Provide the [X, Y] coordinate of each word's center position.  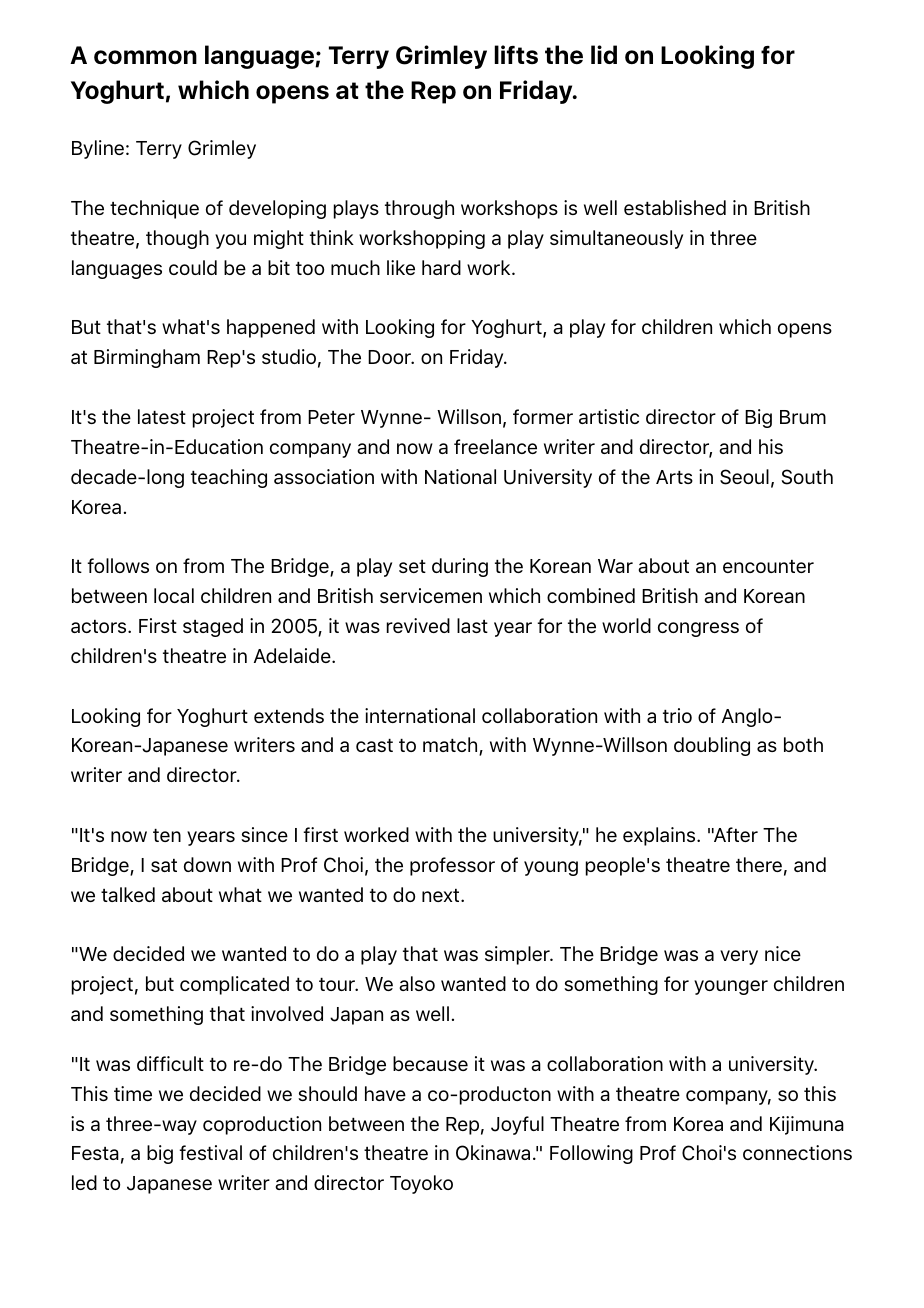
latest [162, 416]
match [451, 746]
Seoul [744, 477]
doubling [712, 746]
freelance [495, 446]
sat [164, 865]
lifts [516, 54]
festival [210, 1152]
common [145, 57]
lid [604, 54]
